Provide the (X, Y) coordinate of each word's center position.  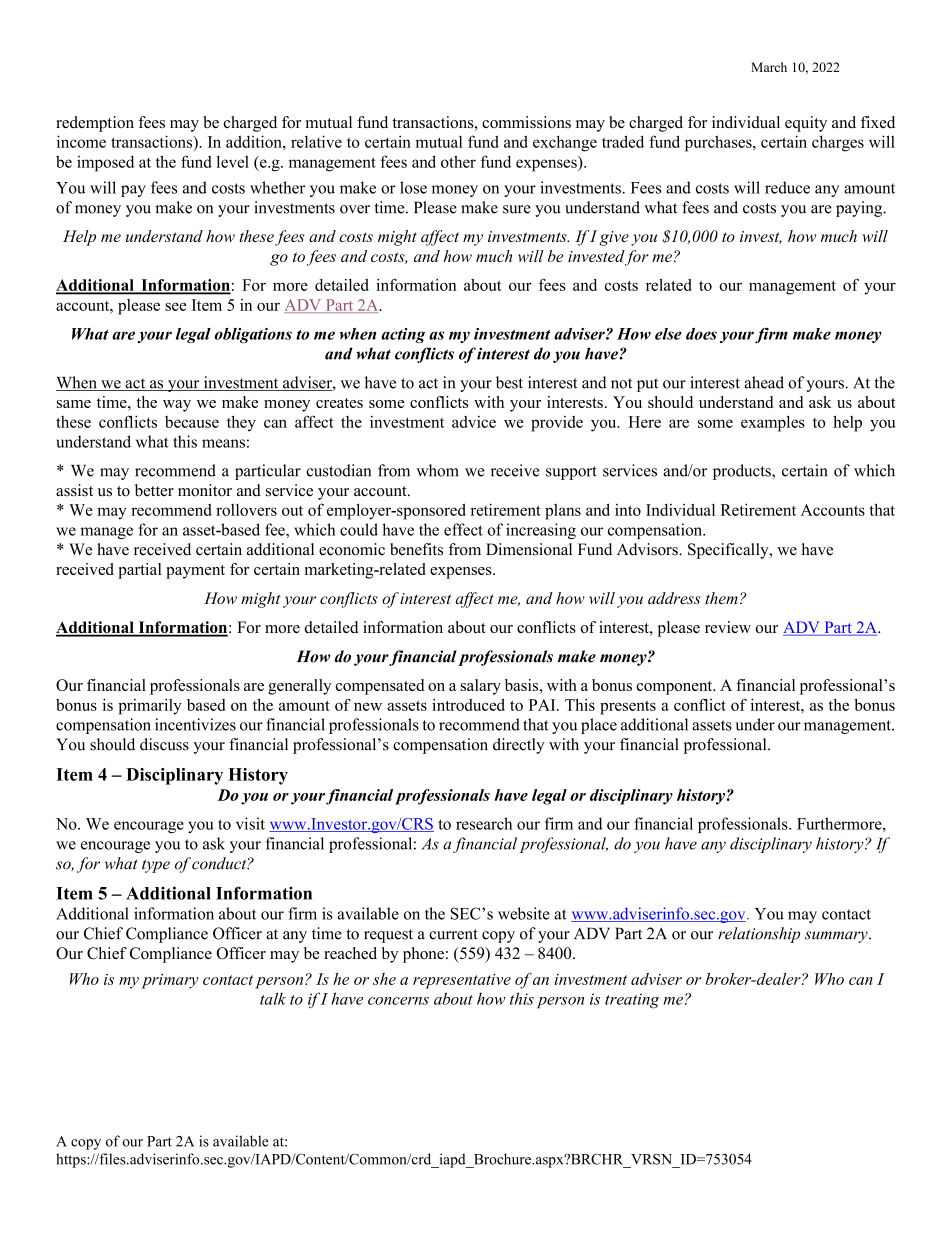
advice (474, 422)
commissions (526, 122)
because (192, 422)
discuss (164, 744)
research (484, 823)
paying (860, 209)
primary (170, 981)
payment (195, 572)
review (728, 627)
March (769, 67)
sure (517, 209)
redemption (95, 124)
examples (773, 424)
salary (480, 687)
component (676, 688)
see (175, 306)
